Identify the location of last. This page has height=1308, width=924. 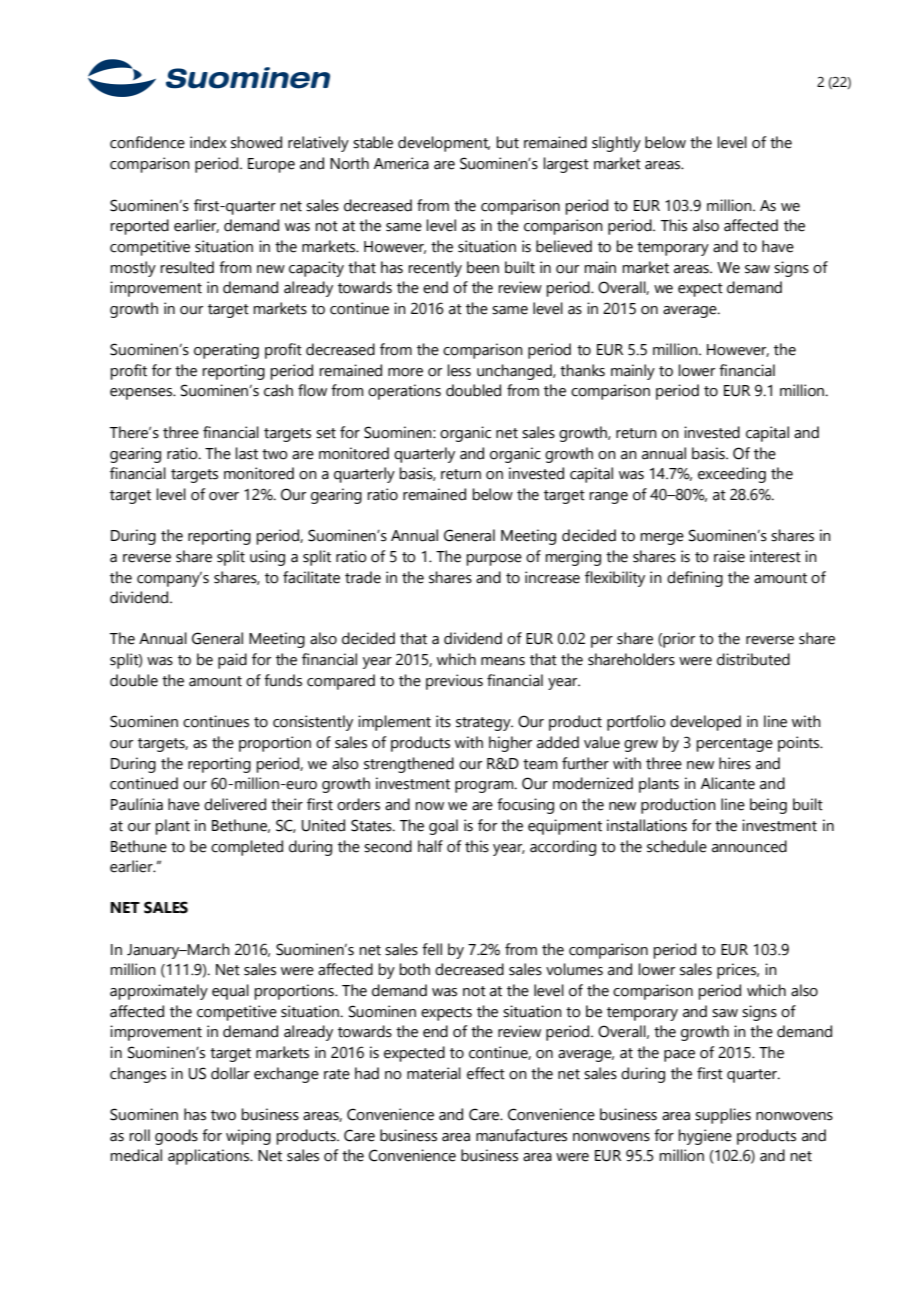
(246, 453).
